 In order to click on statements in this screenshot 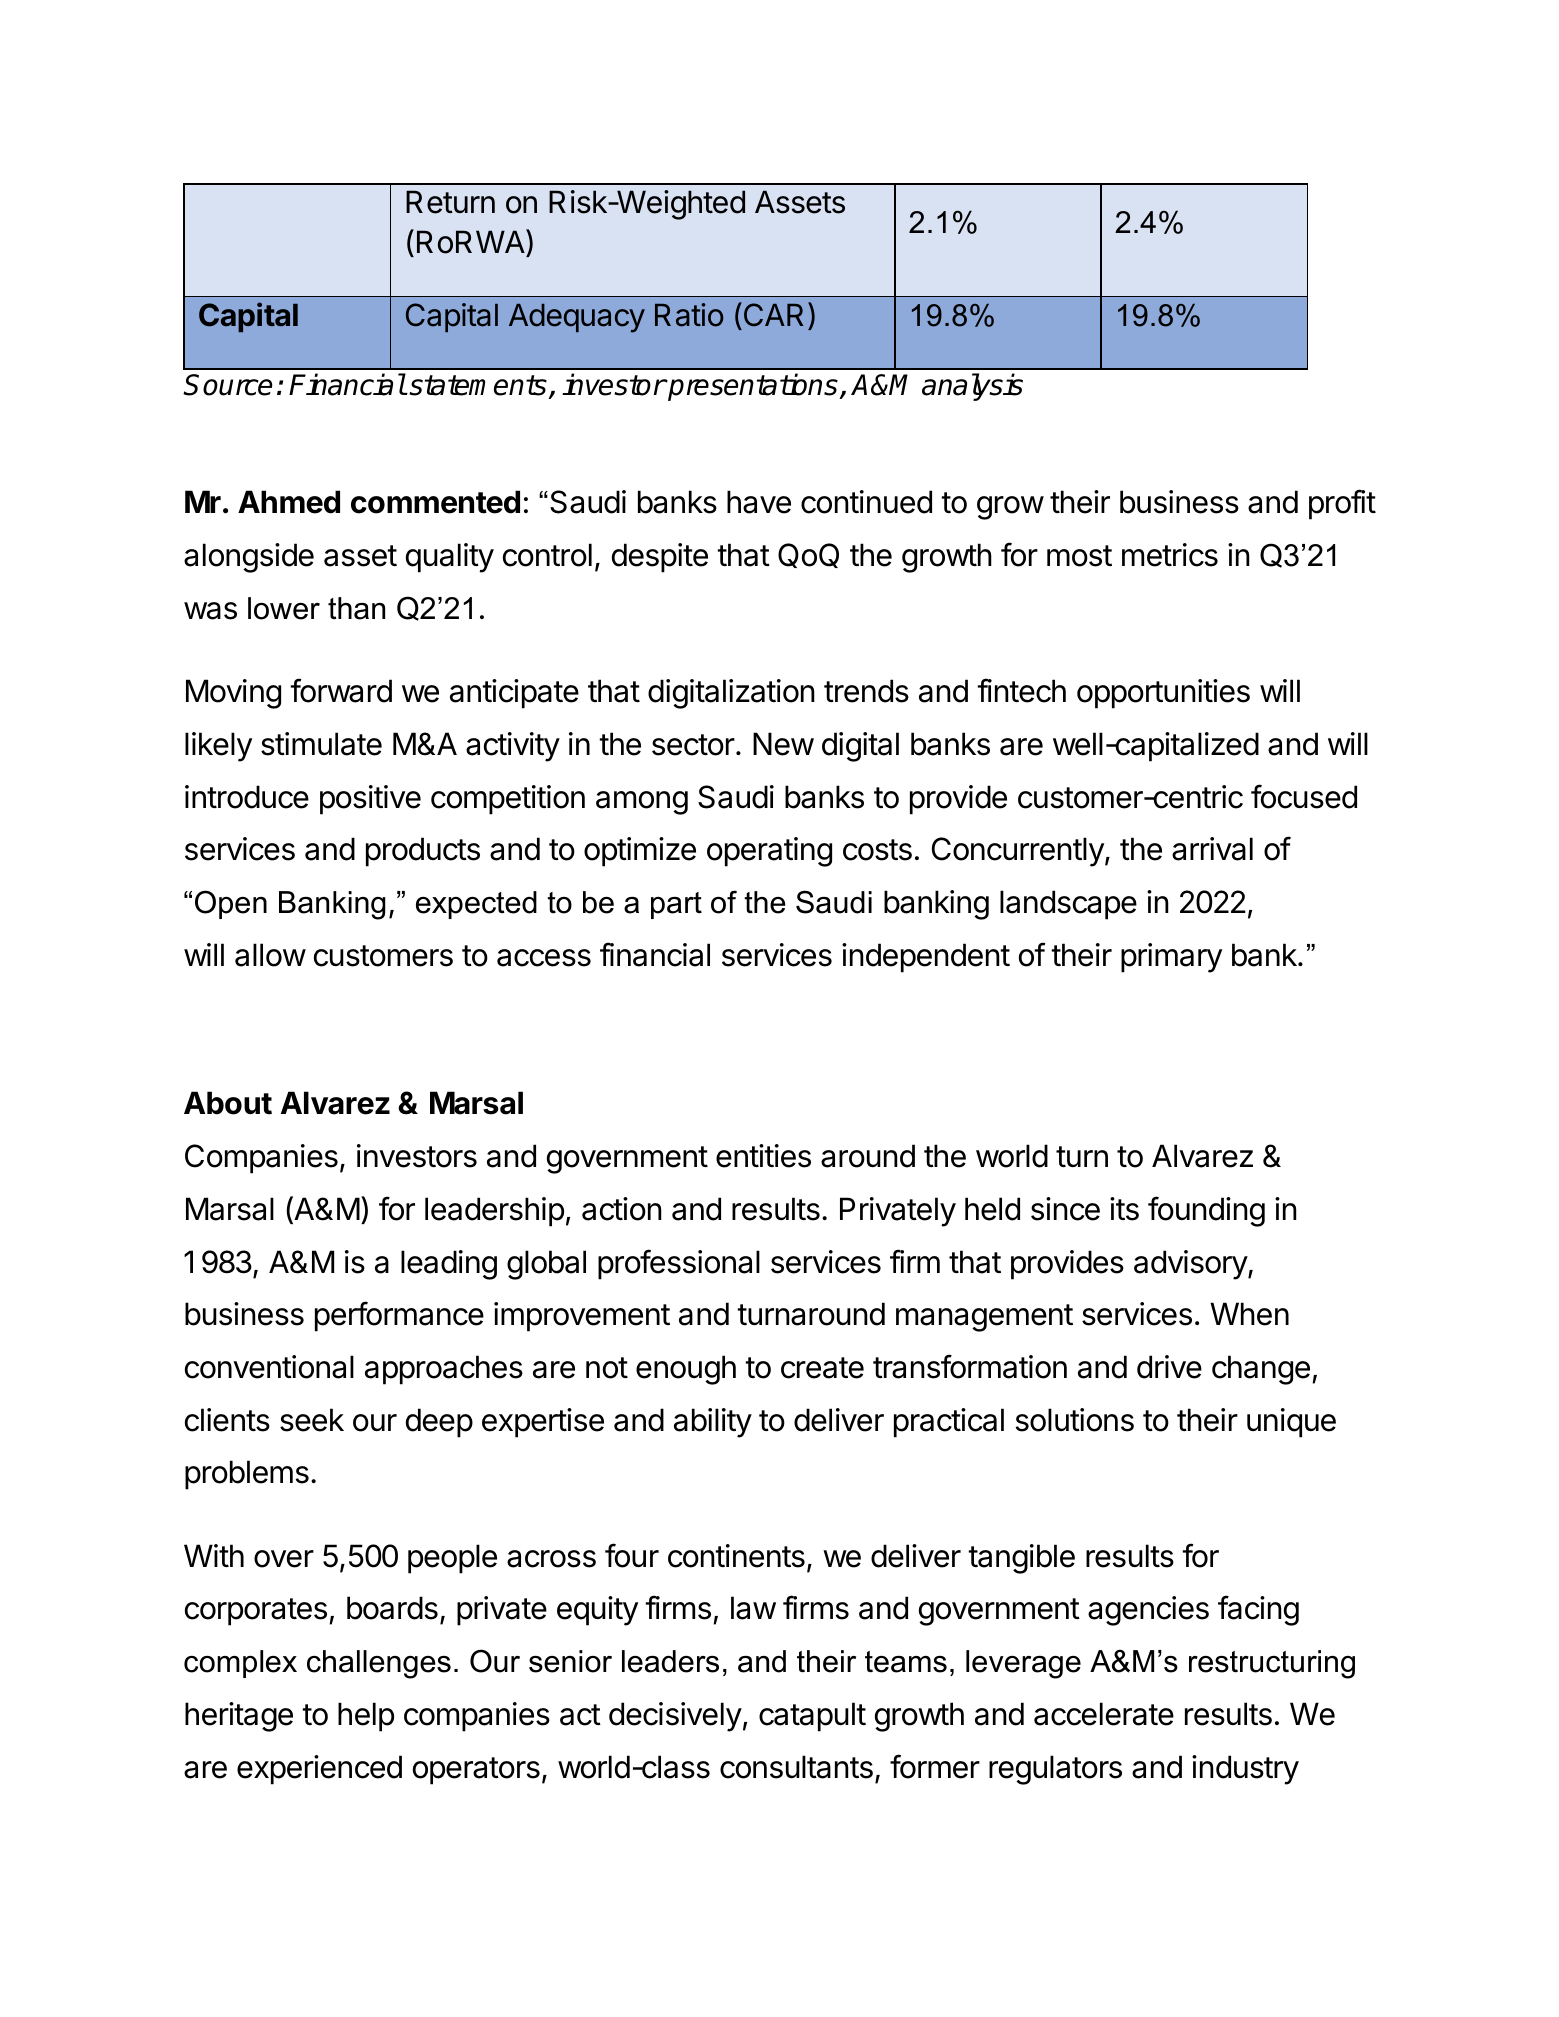, I will do `click(478, 387)`.
